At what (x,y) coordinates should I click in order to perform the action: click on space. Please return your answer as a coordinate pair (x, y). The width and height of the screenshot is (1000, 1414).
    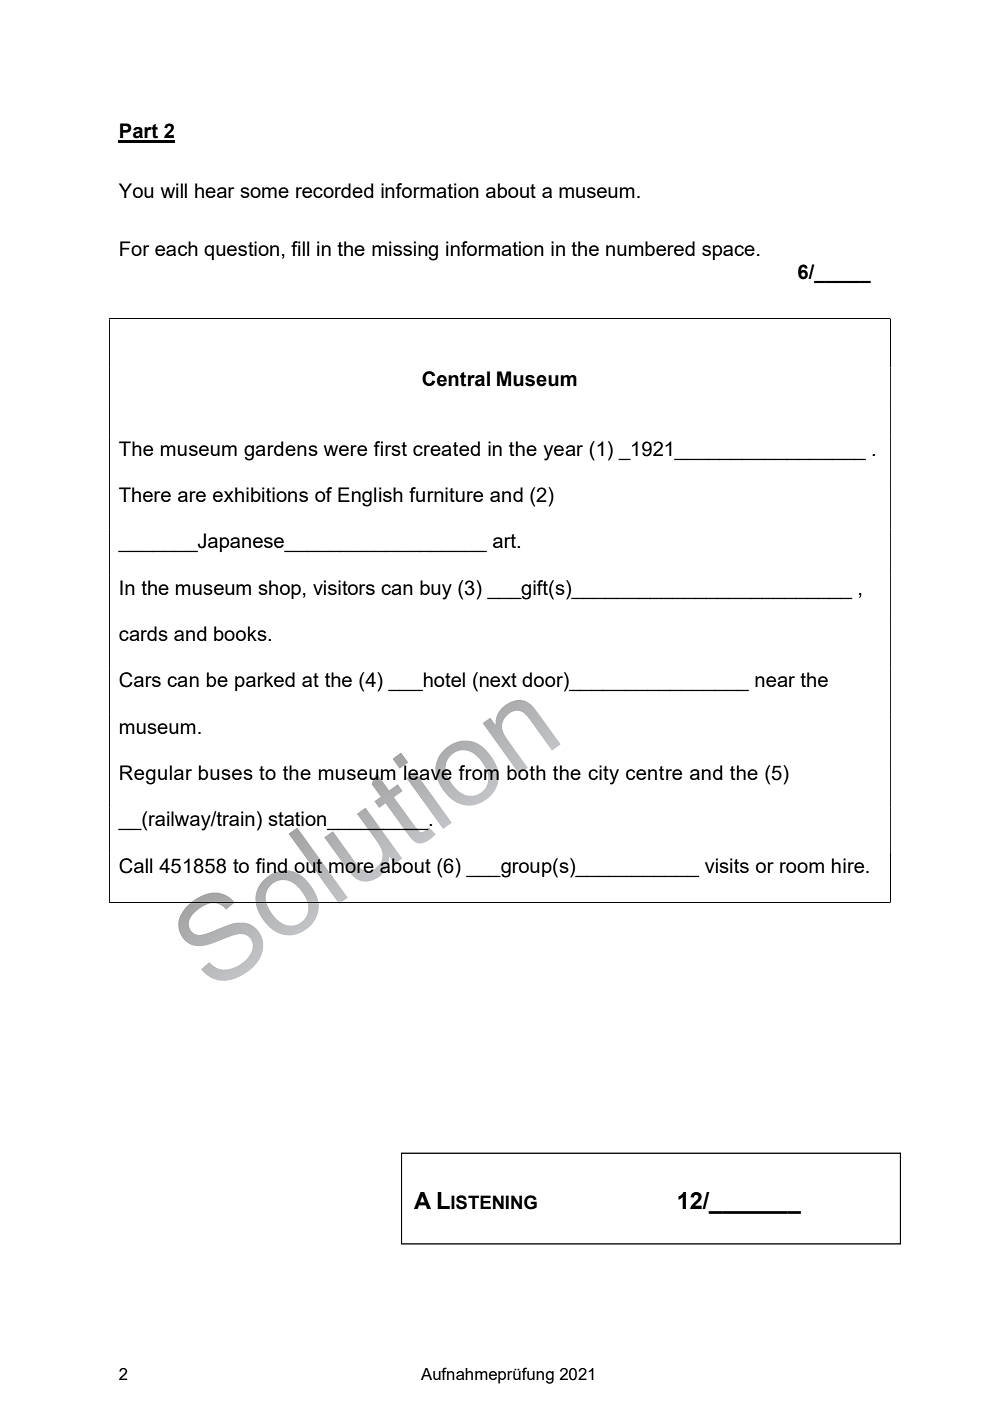
    Looking at the image, I should click on (728, 252).
